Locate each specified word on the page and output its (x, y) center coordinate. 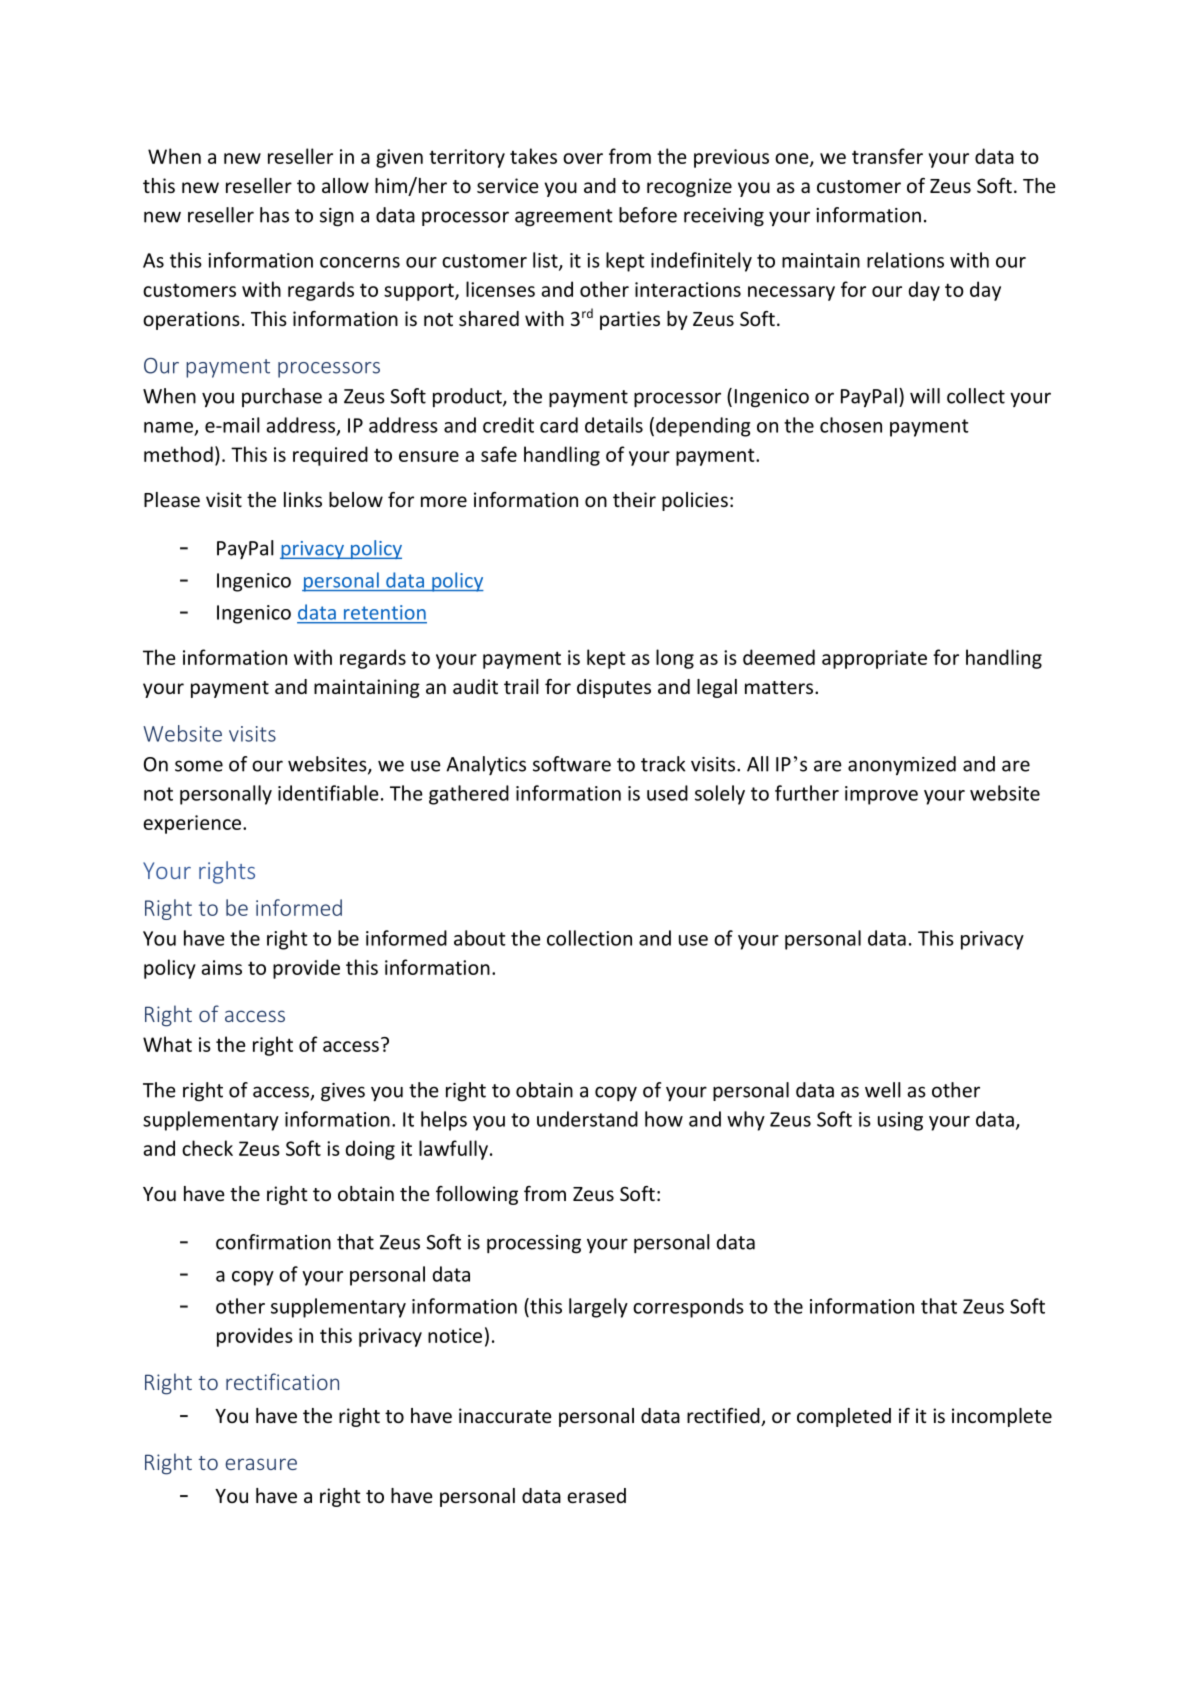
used (667, 793)
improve (881, 795)
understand (587, 1119)
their (634, 499)
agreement (564, 218)
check (207, 1148)
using (900, 1121)
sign (337, 217)
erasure (261, 1464)
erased (596, 1495)
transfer (887, 156)
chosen (851, 425)
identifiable (328, 793)
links (303, 499)
